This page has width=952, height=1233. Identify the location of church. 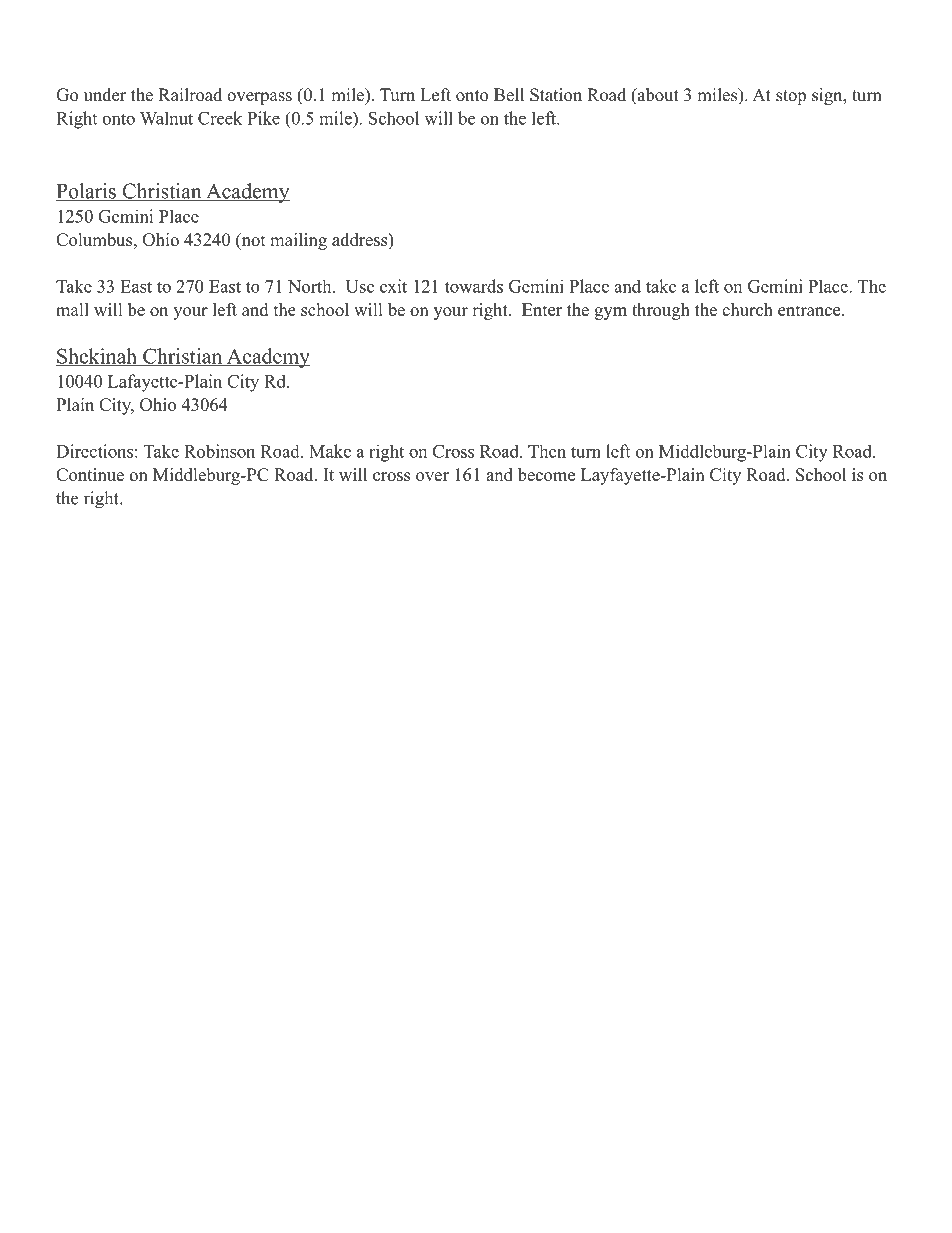
(747, 309).
